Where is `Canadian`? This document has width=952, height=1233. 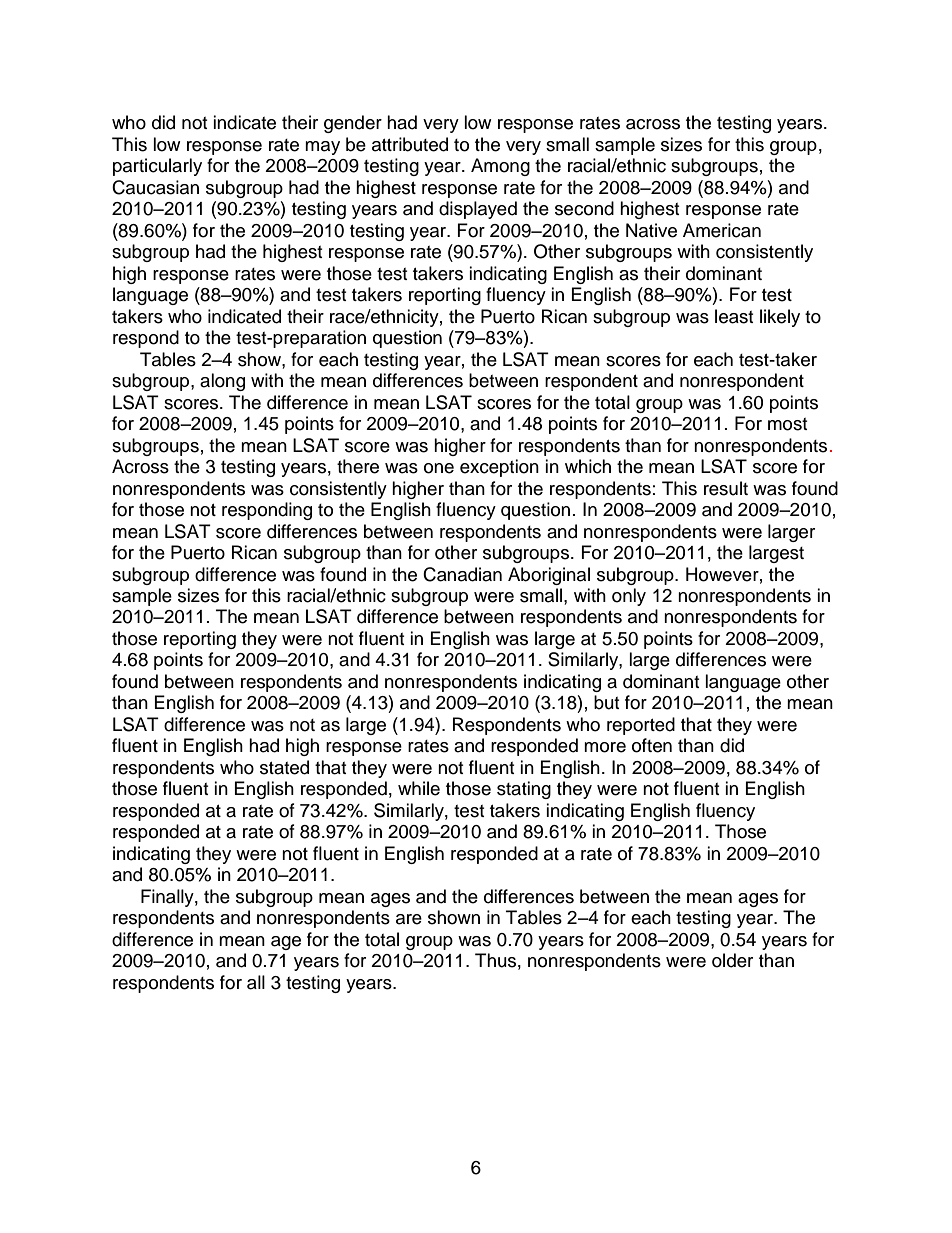 Canadian is located at coordinates (462, 574).
